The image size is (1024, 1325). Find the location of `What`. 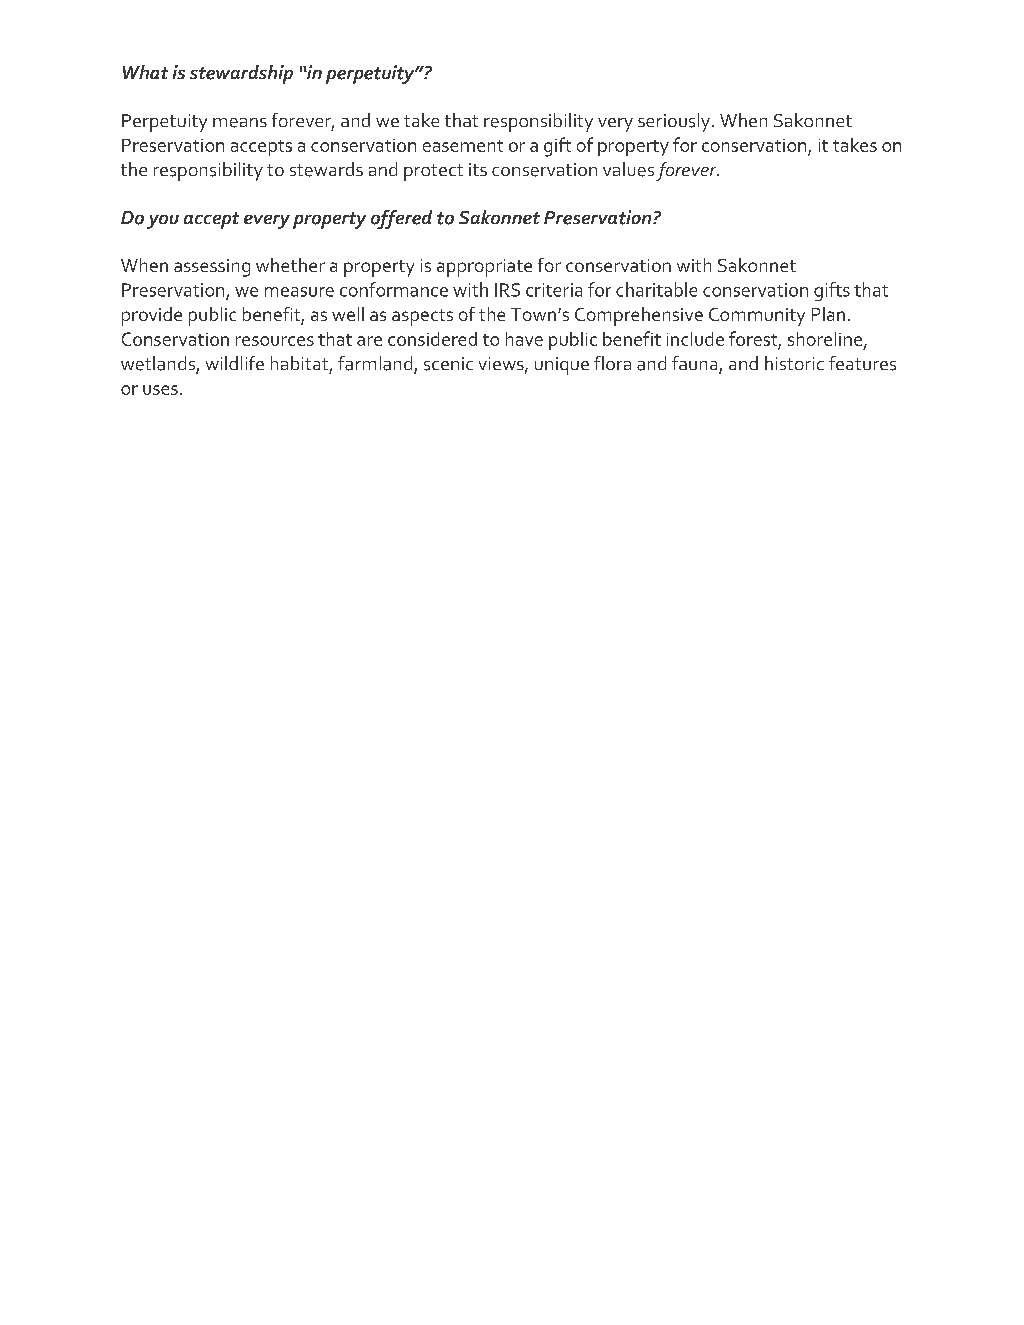

What is located at coordinates (145, 72).
